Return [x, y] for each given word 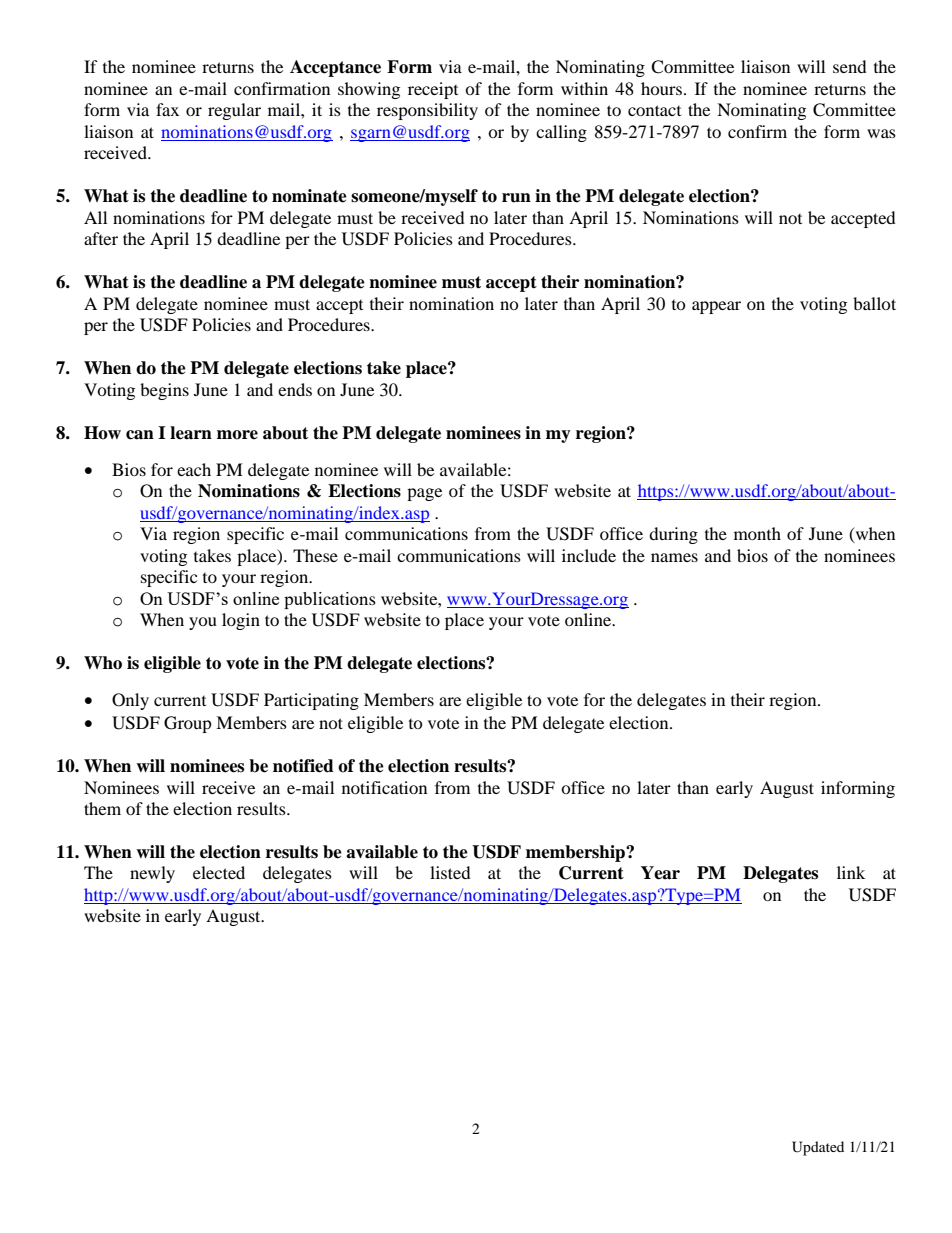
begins [164, 391]
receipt [433, 90]
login [241, 621]
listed [450, 872]
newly [152, 874]
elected [219, 872]
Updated [818, 1148]
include [589, 555]
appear [716, 307]
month [757, 533]
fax [167, 109]
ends [295, 389]
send [850, 66]
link [851, 872]
